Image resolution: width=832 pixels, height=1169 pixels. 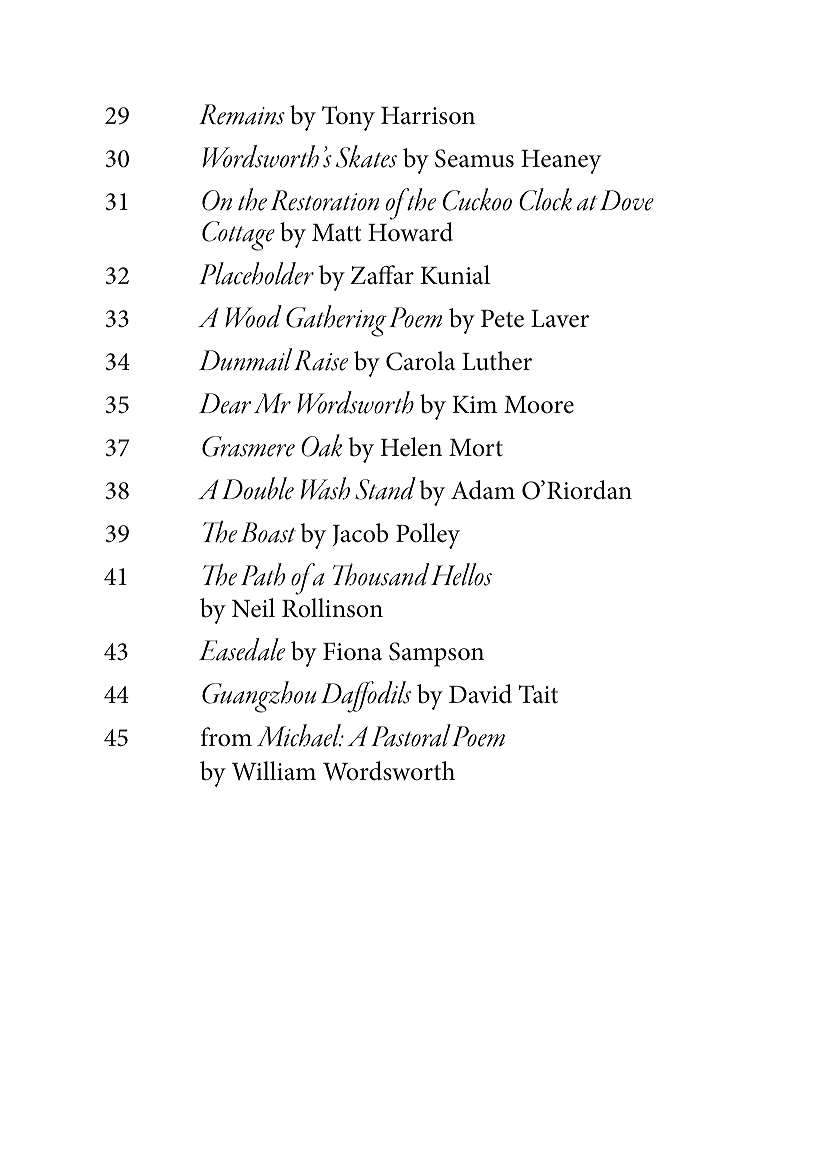 I want to click on William, so click(x=274, y=770).
